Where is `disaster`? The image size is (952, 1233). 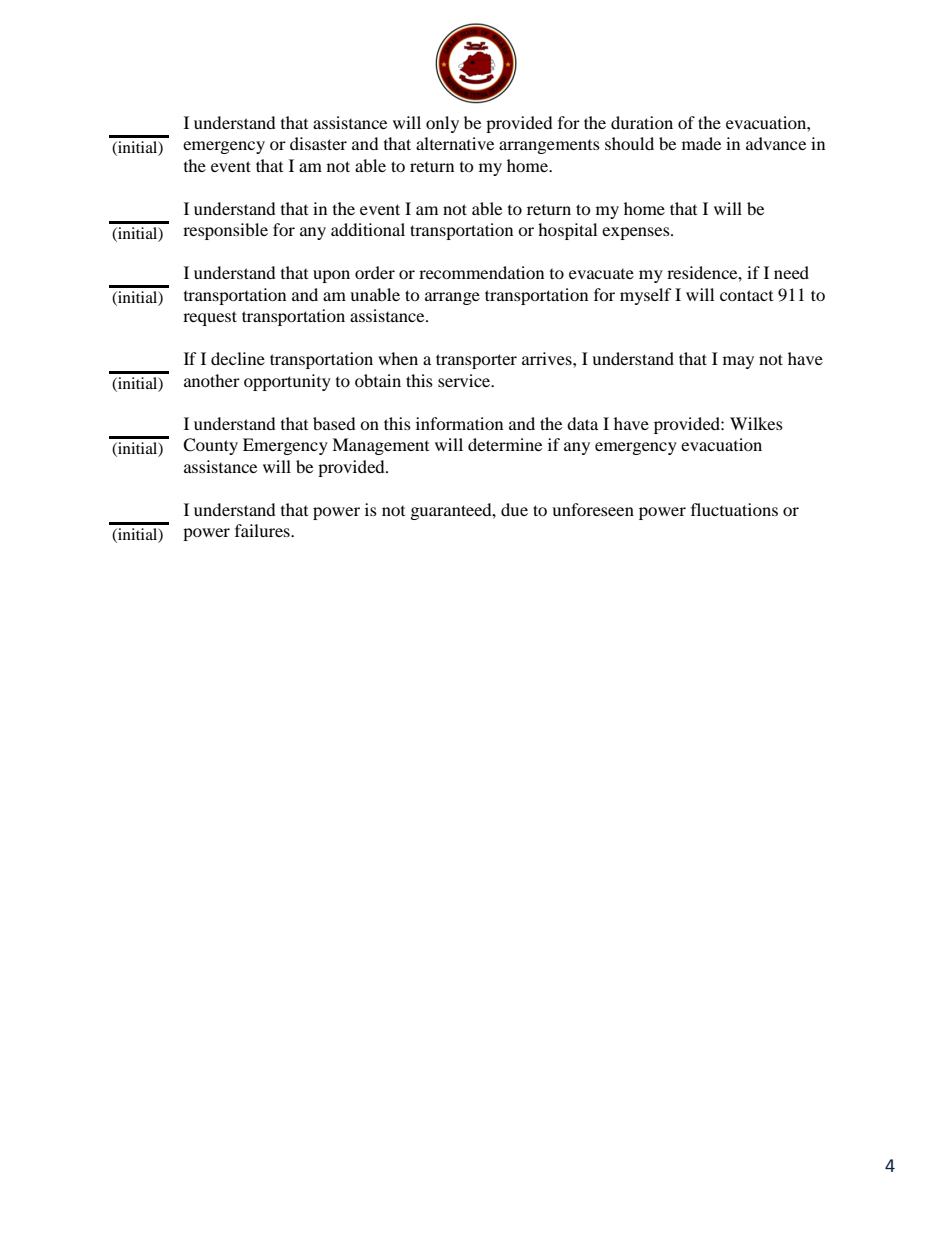
disaster is located at coordinates (318, 143).
